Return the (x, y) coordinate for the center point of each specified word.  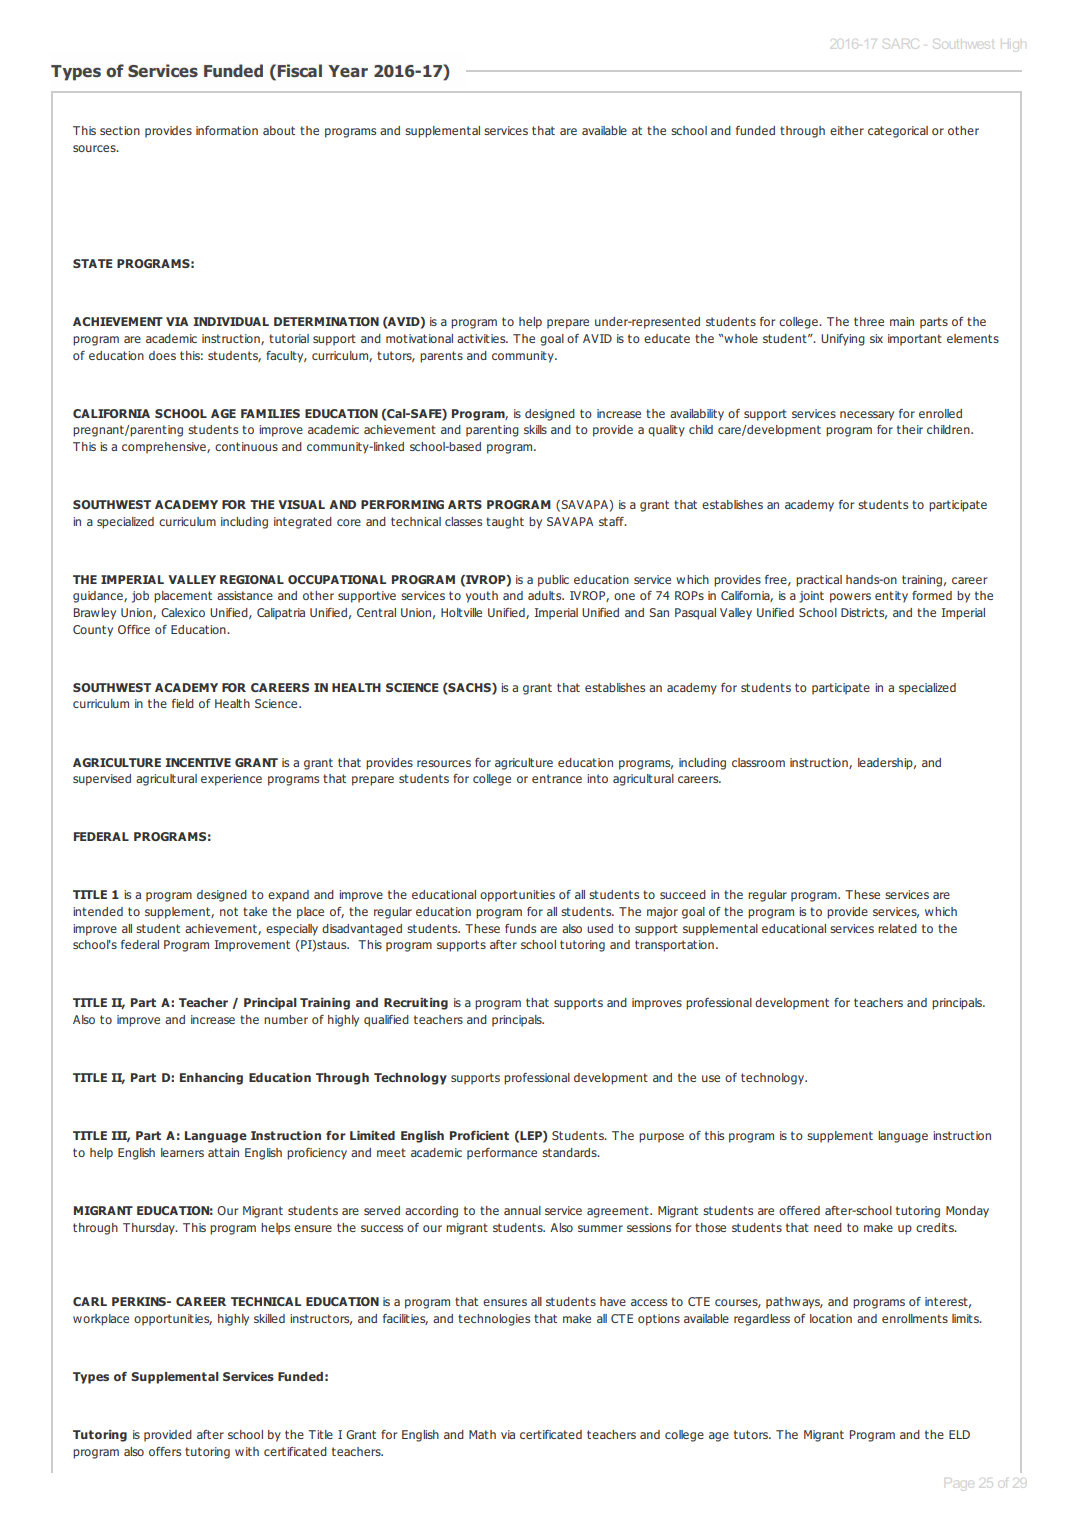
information (227, 130)
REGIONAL (252, 579)
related (897, 928)
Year (348, 71)
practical (819, 581)
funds (520, 928)
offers (165, 1451)
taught (505, 523)
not (229, 911)
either (847, 130)
